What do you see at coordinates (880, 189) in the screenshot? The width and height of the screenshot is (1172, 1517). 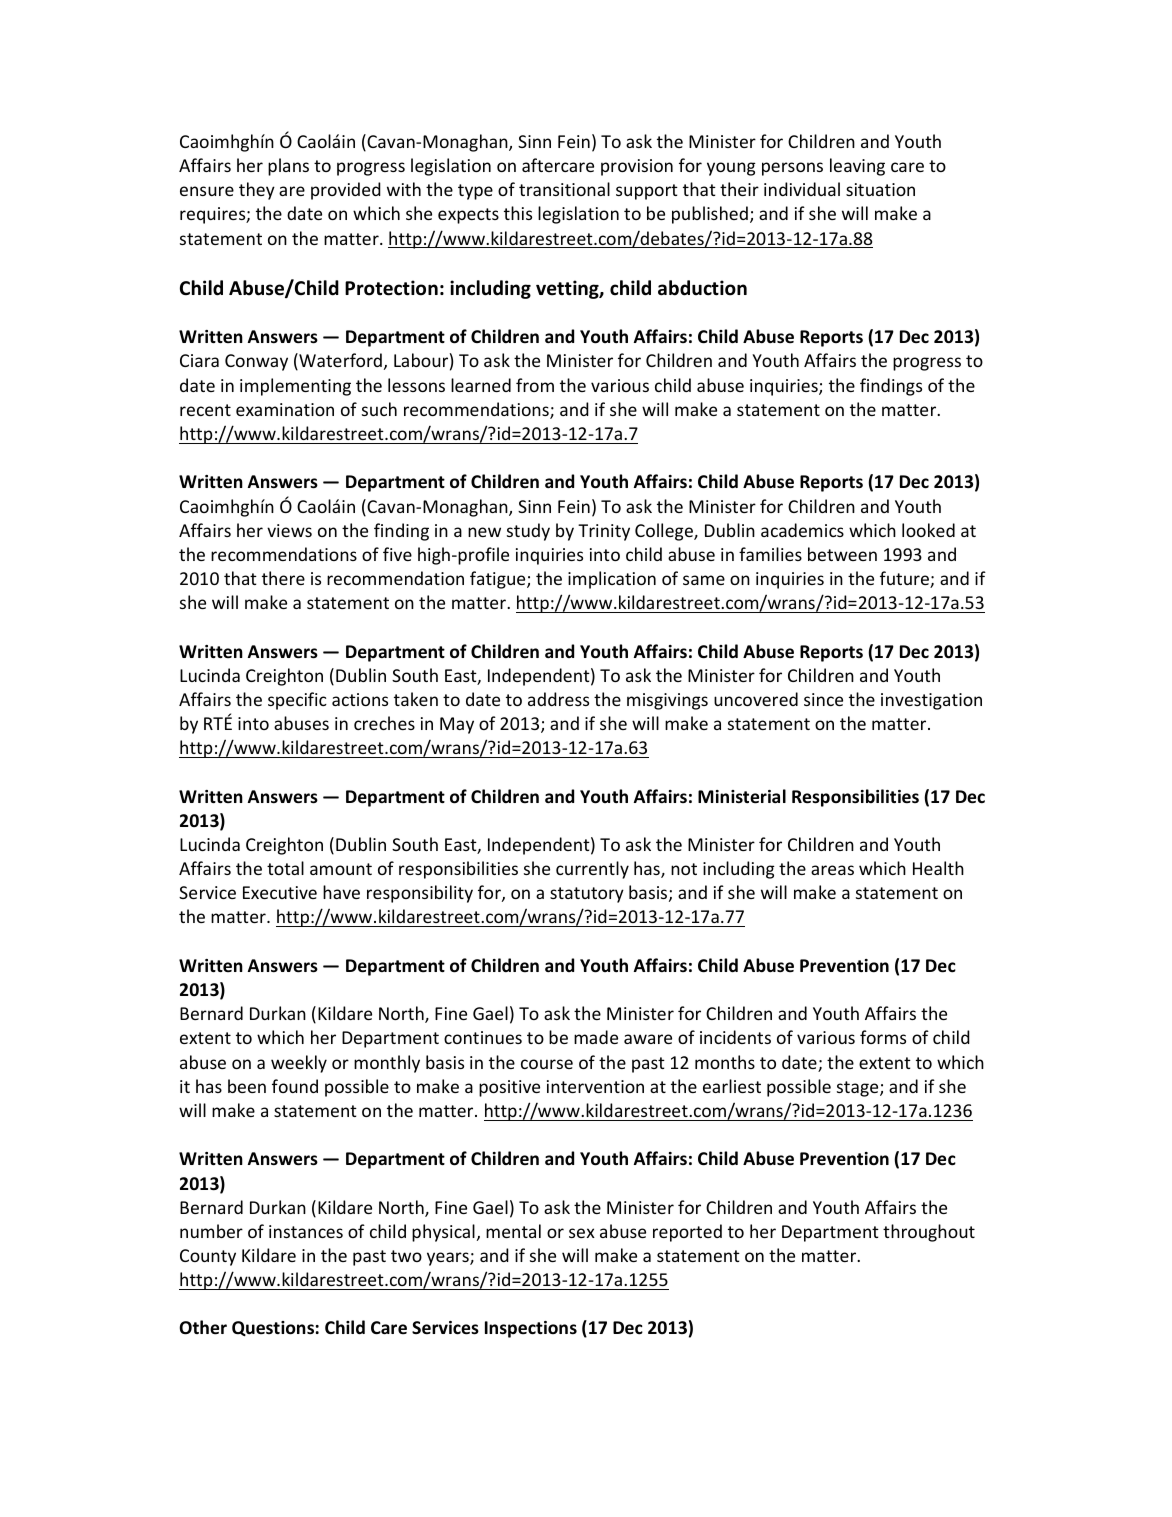 I see `situation` at bounding box center [880, 189].
